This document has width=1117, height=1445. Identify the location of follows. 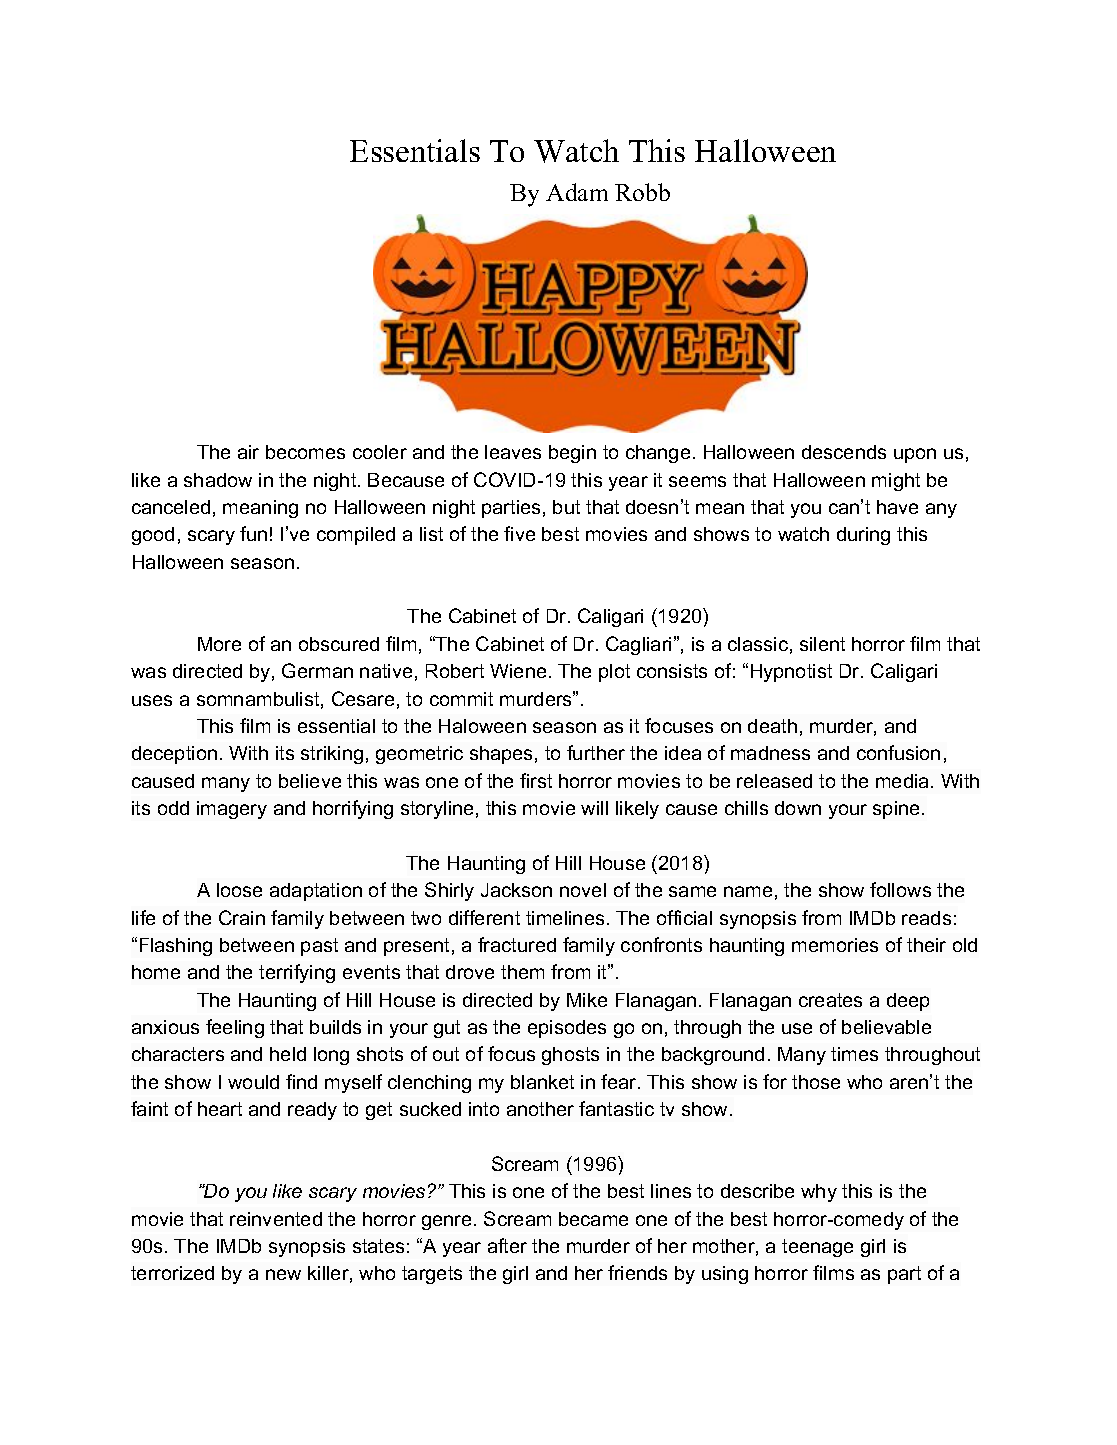
(900, 889).
